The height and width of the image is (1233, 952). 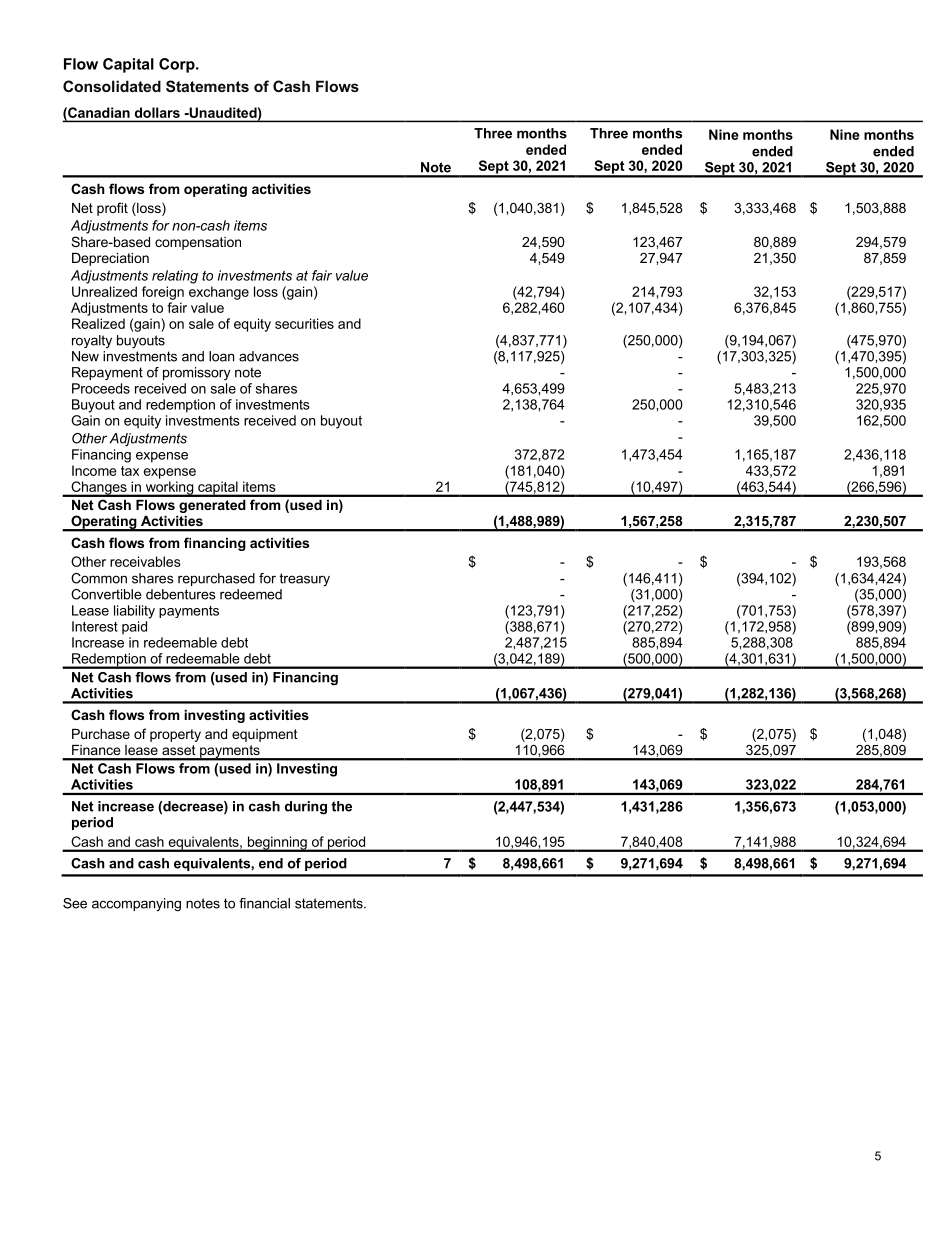 What do you see at coordinates (181, 594) in the image?
I see `debentures` at bounding box center [181, 594].
